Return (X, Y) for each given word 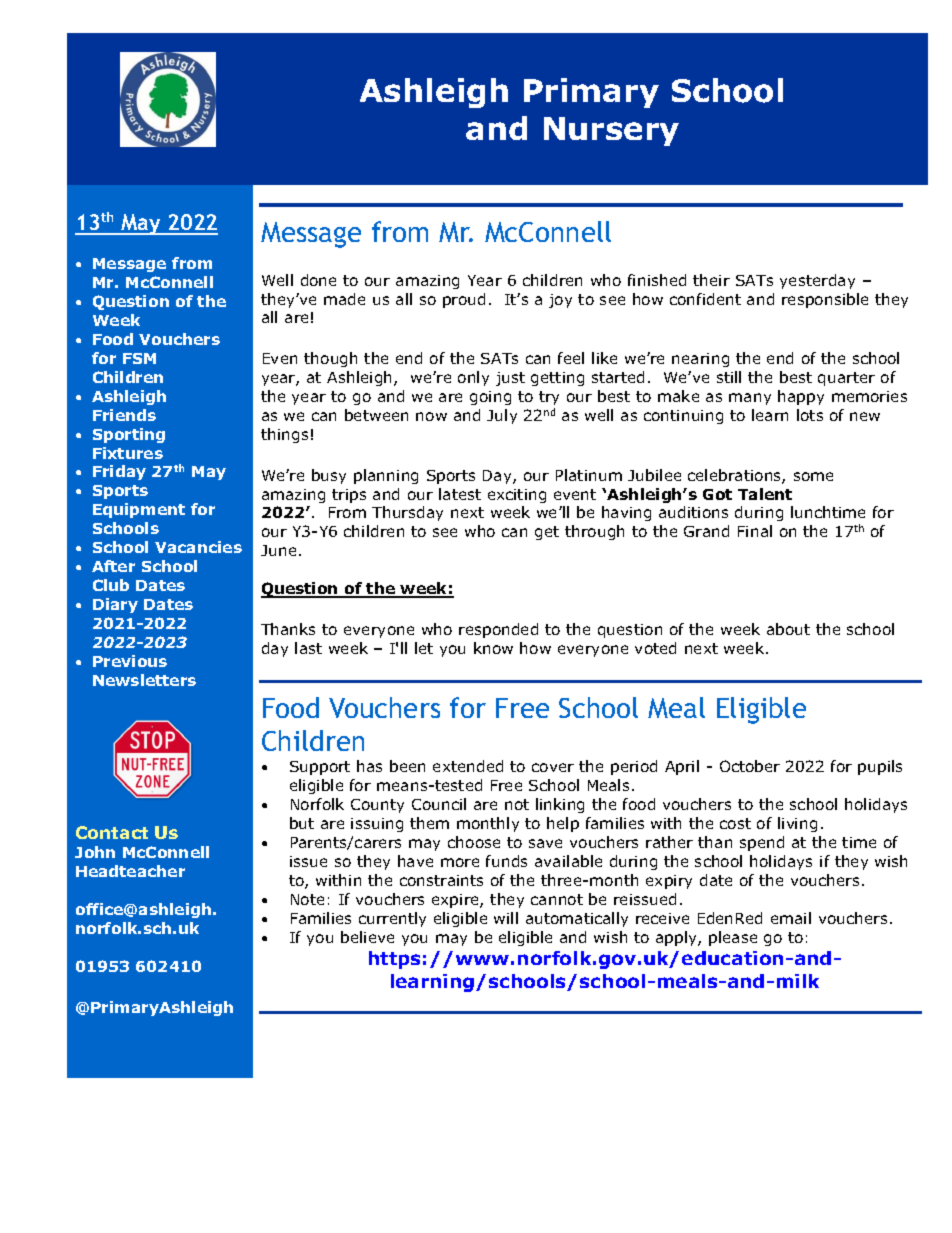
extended (468, 766)
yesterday (817, 281)
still (729, 377)
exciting (517, 496)
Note (307, 899)
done (318, 280)
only (473, 378)
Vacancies (198, 547)
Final (755, 531)
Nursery (611, 131)
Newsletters (144, 680)
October (750, 766)
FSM (139, 358)
